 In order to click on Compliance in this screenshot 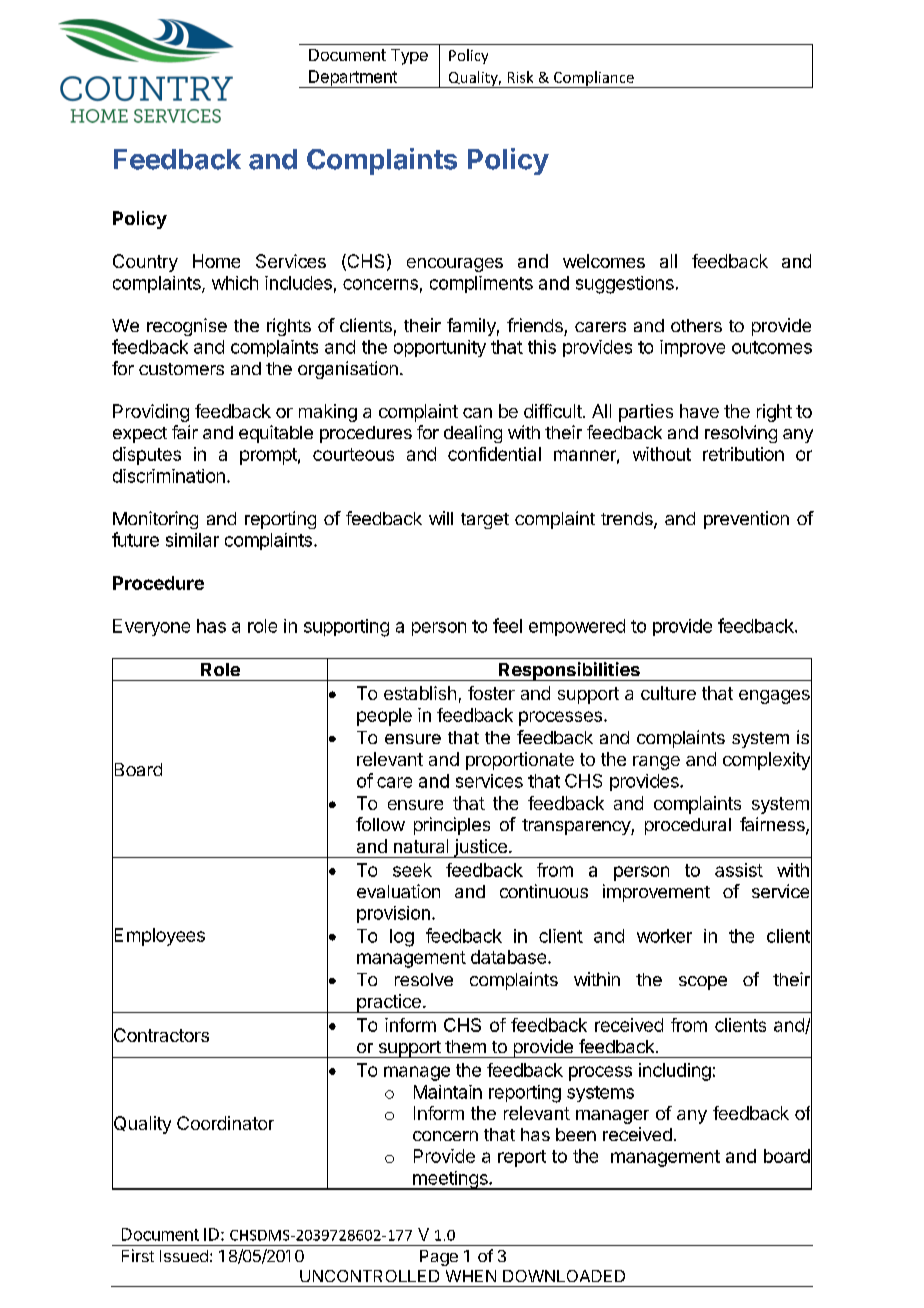, I will do `click(593, 79)`.
